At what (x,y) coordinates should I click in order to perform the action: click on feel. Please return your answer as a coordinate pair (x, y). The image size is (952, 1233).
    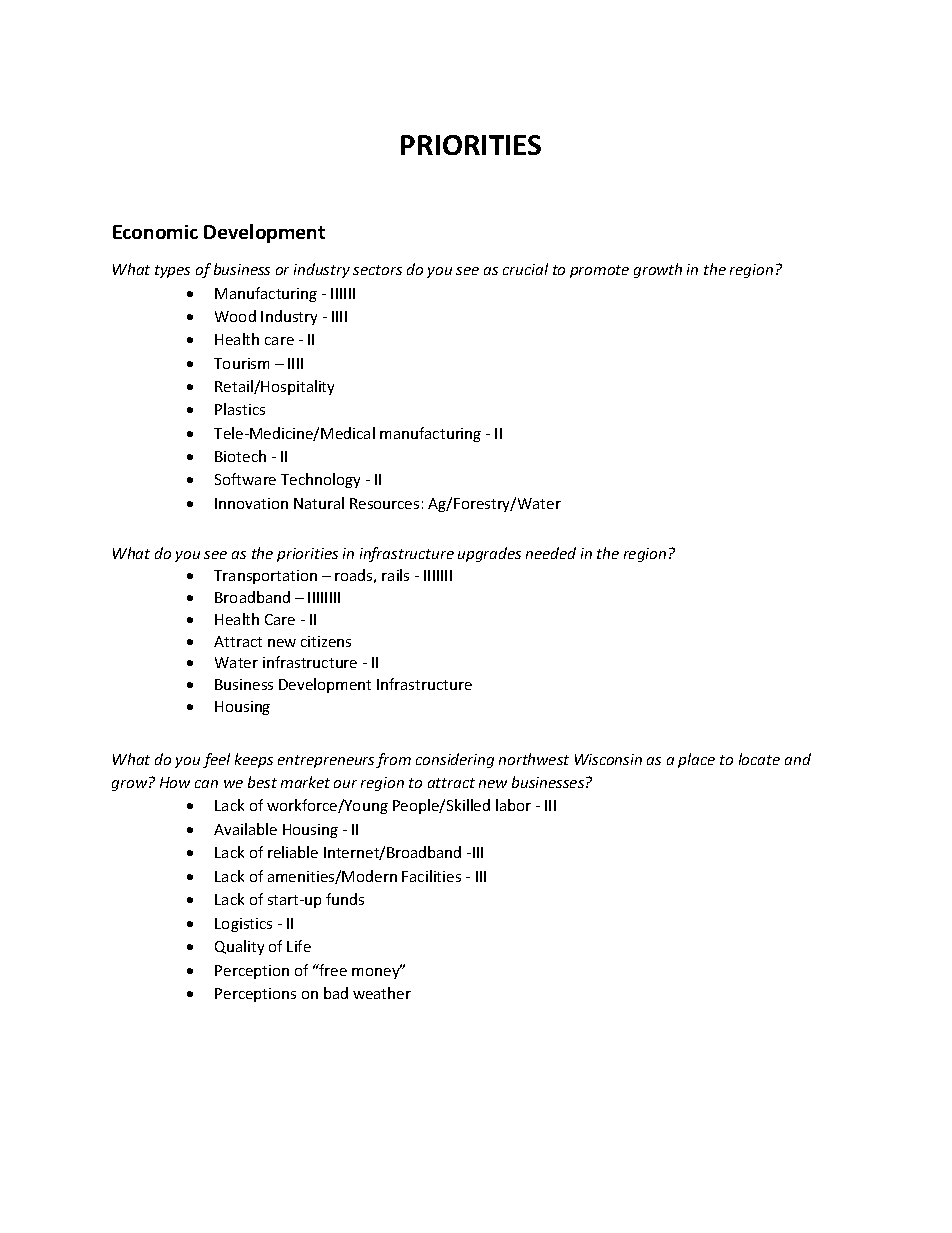
    Looking at the image, I should click on (216, 760).
